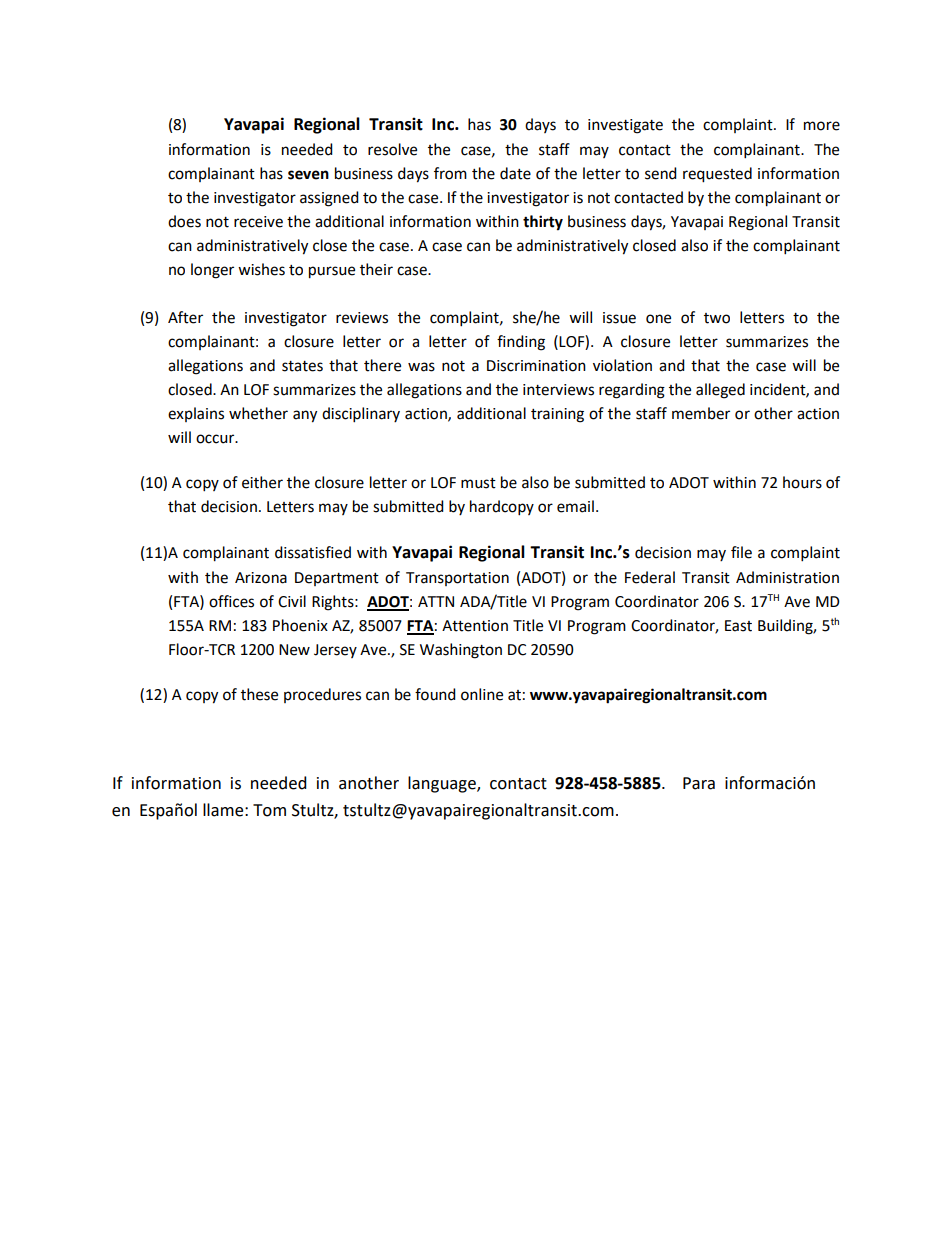  I want to click on Para, so click(699, 783).
